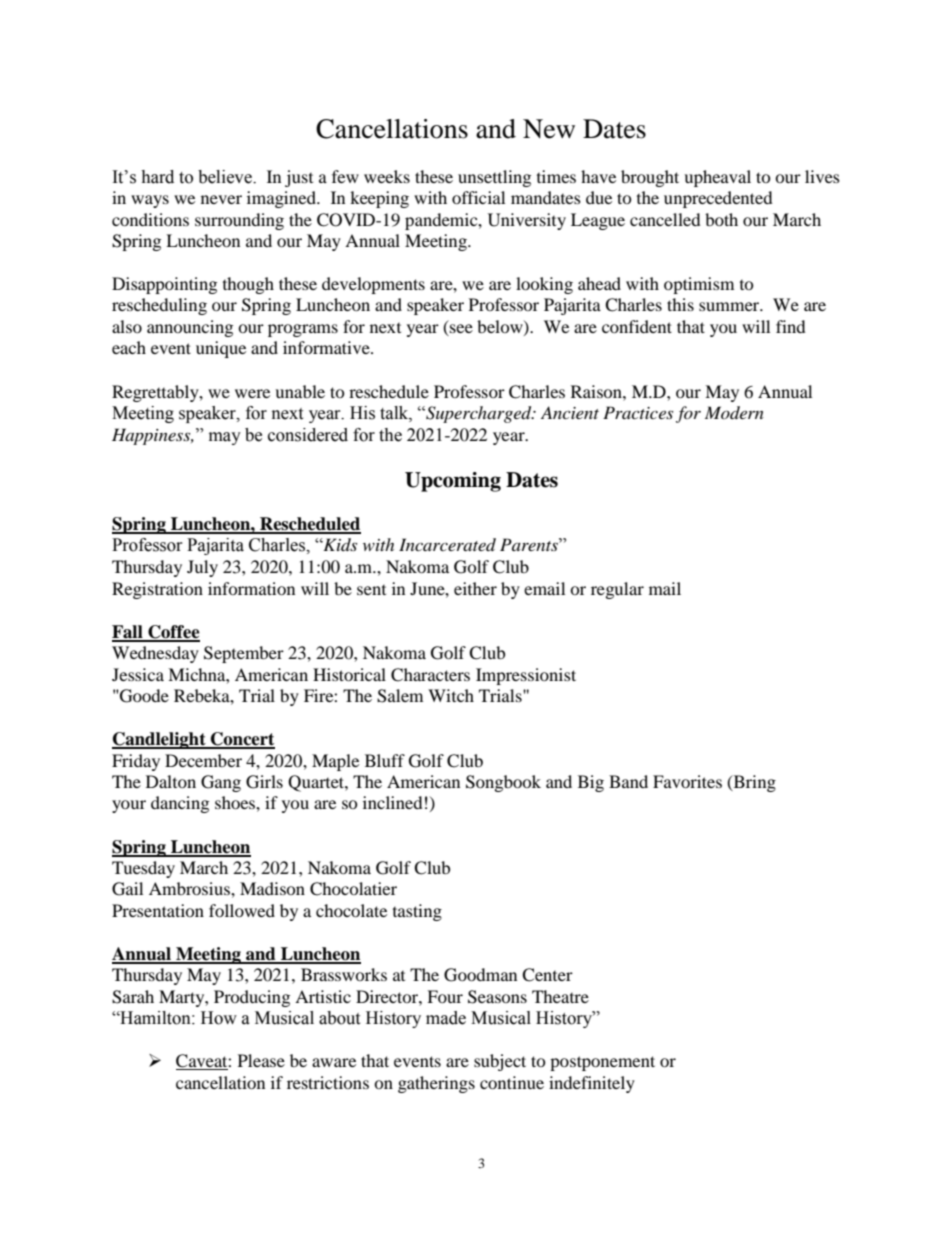 The image size is (952, 1233). What do you see at coordinates (494, 178) in the image?
I see `unsettling` at bounding box center [494, 178].
